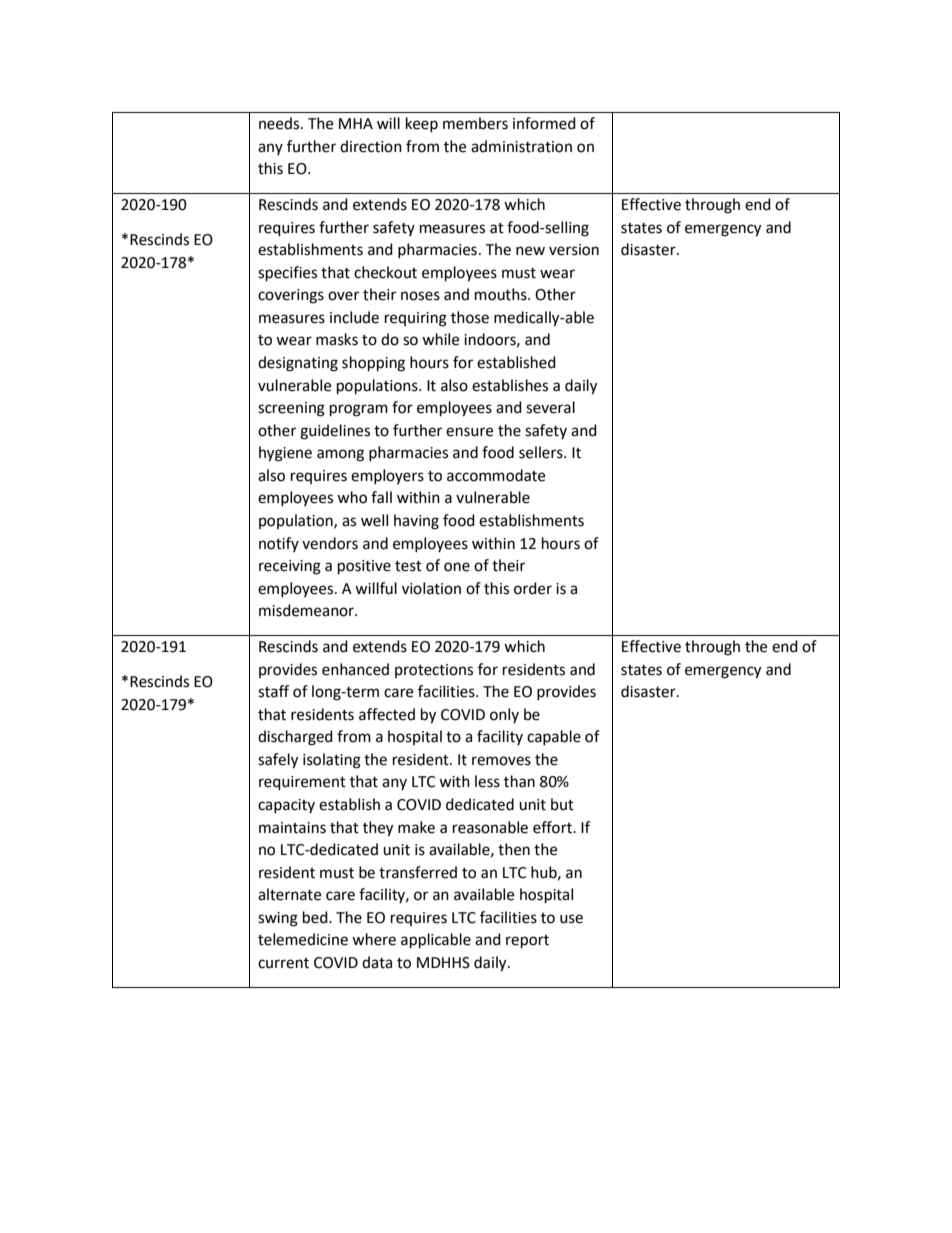 The image size is (952, 1233). I want to click on keep, so click(422, 124).
